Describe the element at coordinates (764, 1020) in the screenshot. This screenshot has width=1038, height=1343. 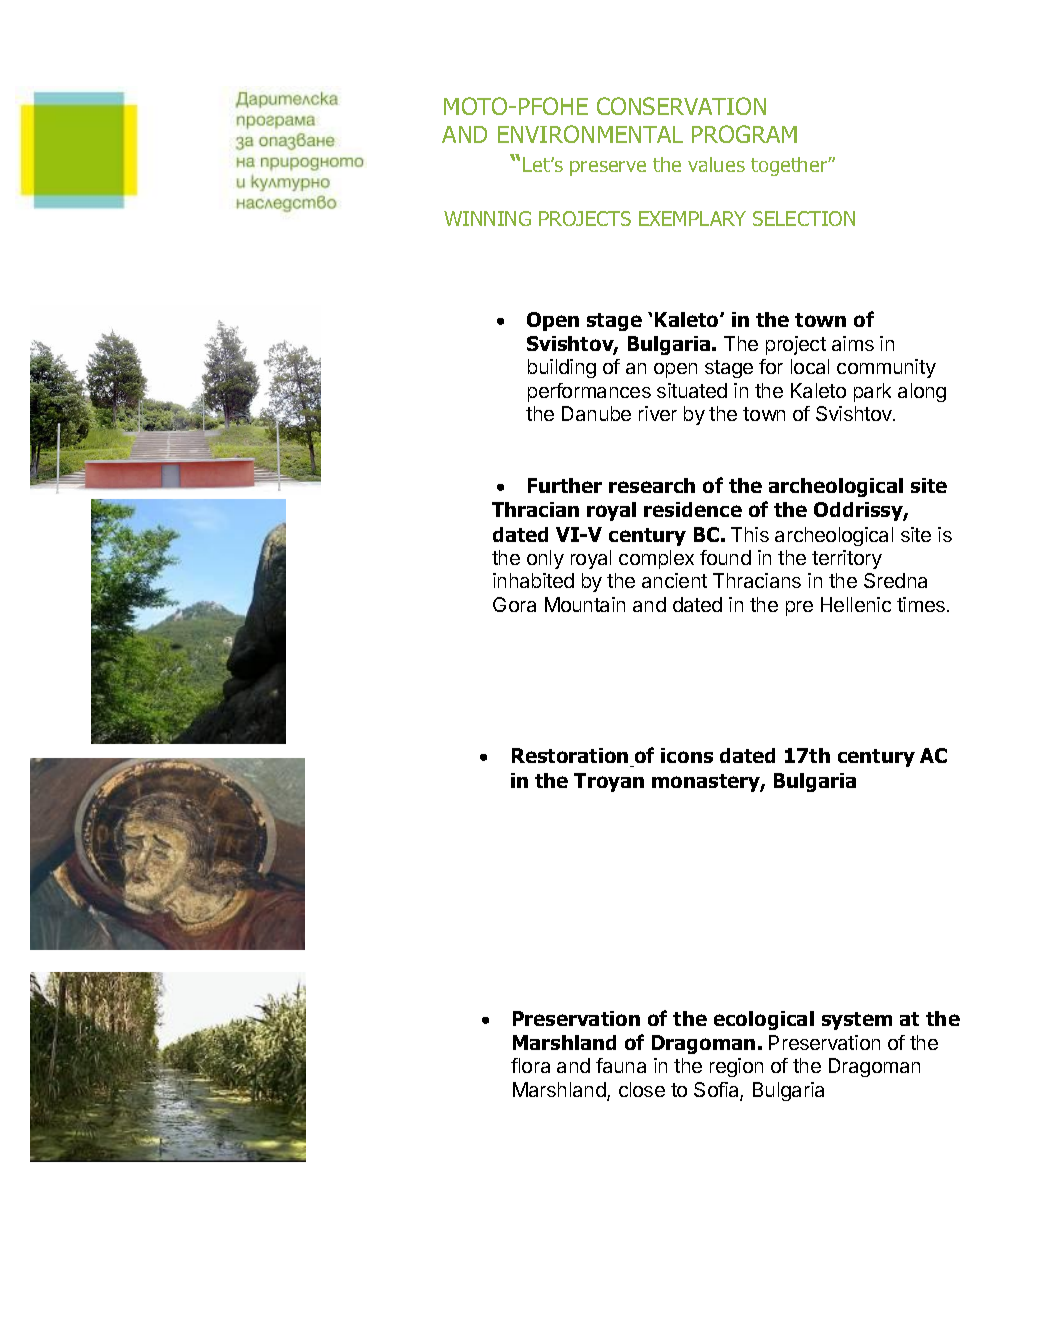
I see `ecological` at that location.
